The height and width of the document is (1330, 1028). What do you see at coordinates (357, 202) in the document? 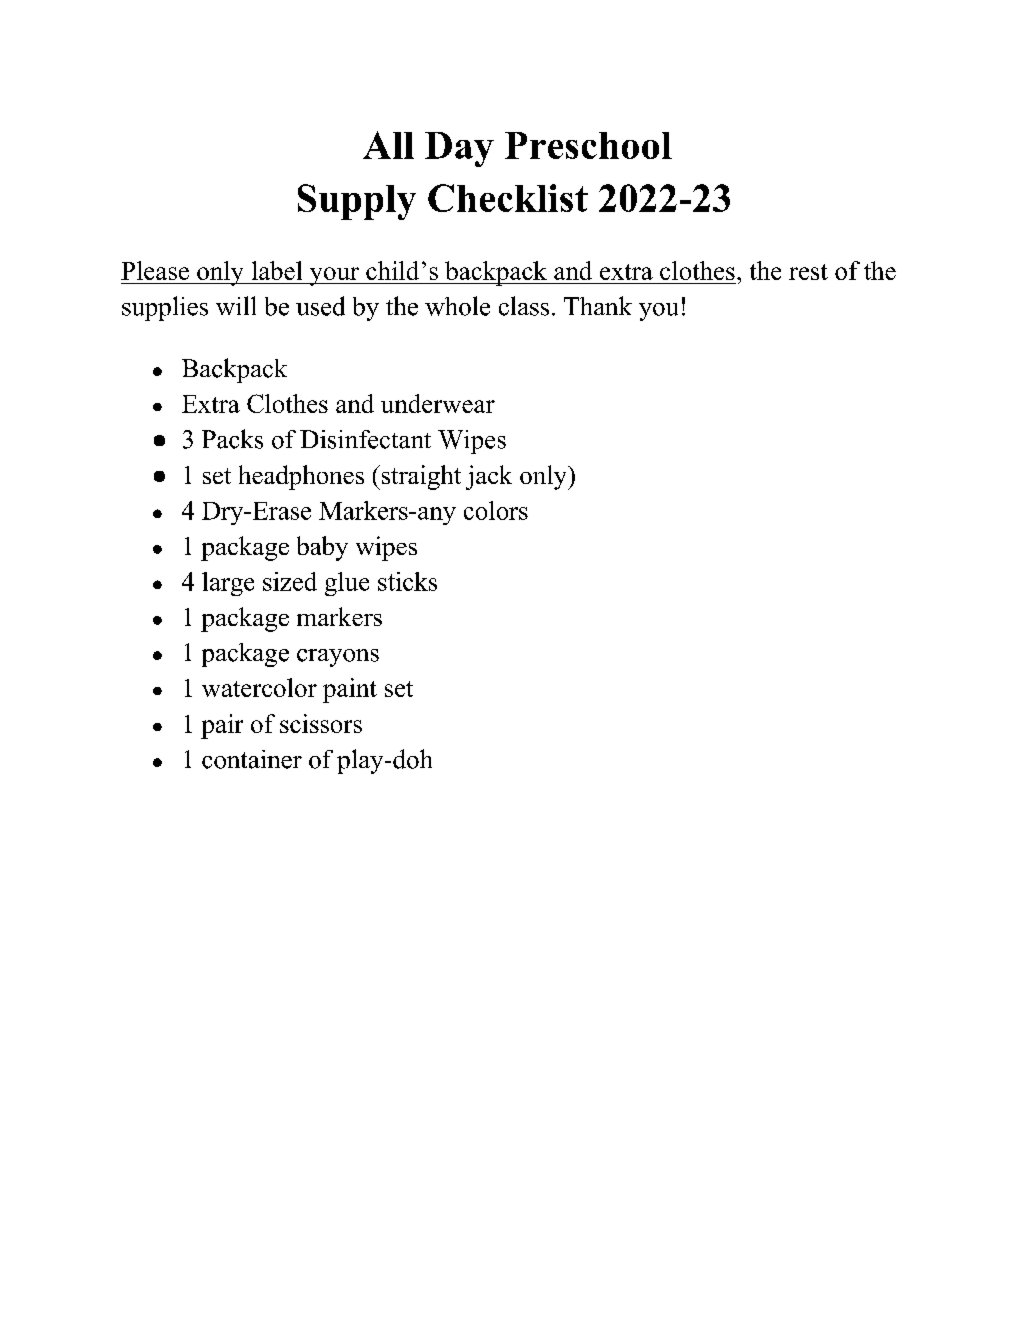
I see `Supply` at bounding box center [357, 202].
